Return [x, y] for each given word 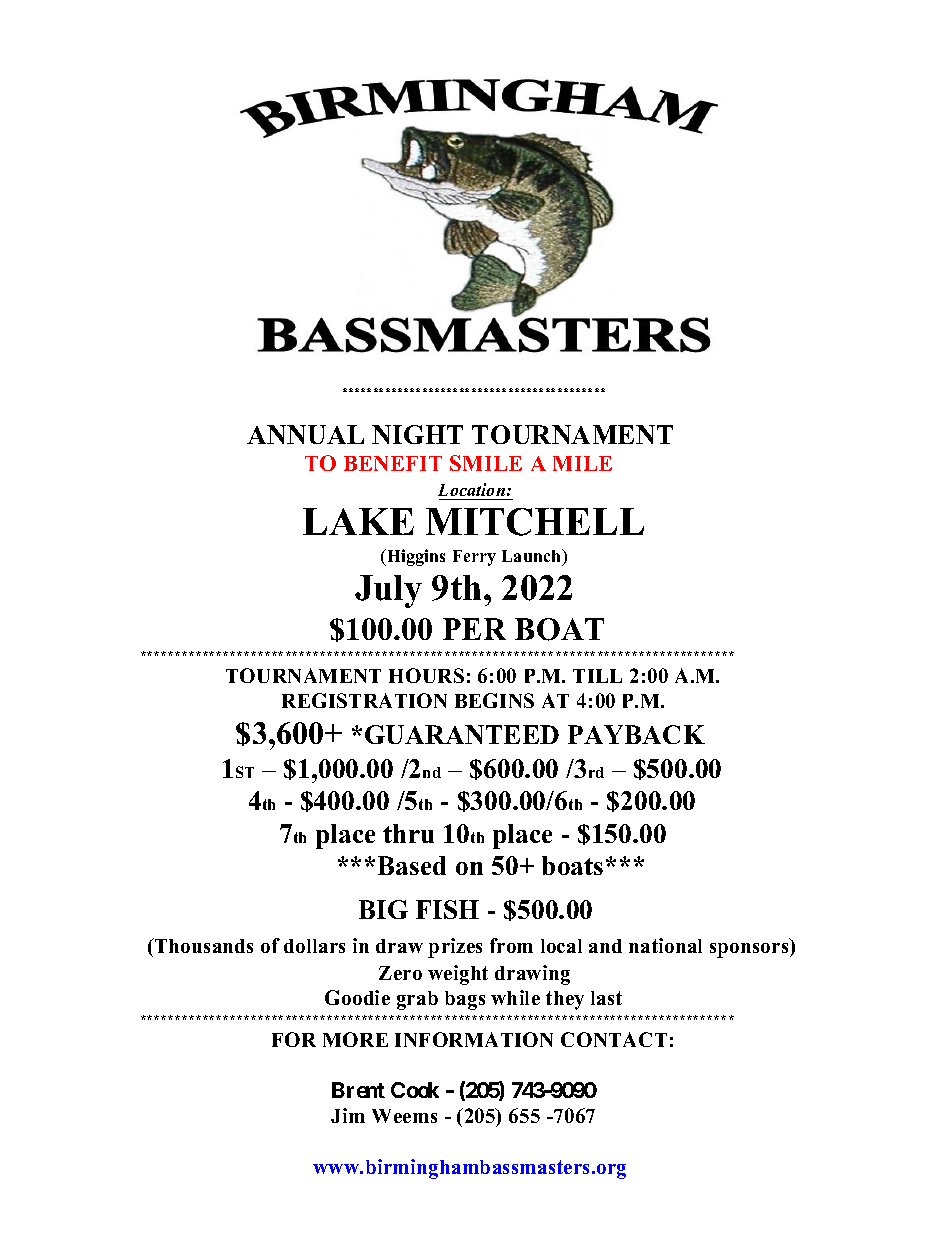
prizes [455, 948]
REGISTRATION [364, 700]
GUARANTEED [462, 734]
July [388, 591]
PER [474, 629]
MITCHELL [535, 522]
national [665, 945]
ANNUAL [305, 434]
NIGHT [417, 434]
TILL [597, 676]
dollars [314, 946]
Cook [415, 1090]
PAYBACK [636, 734]
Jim [348, 1115]
